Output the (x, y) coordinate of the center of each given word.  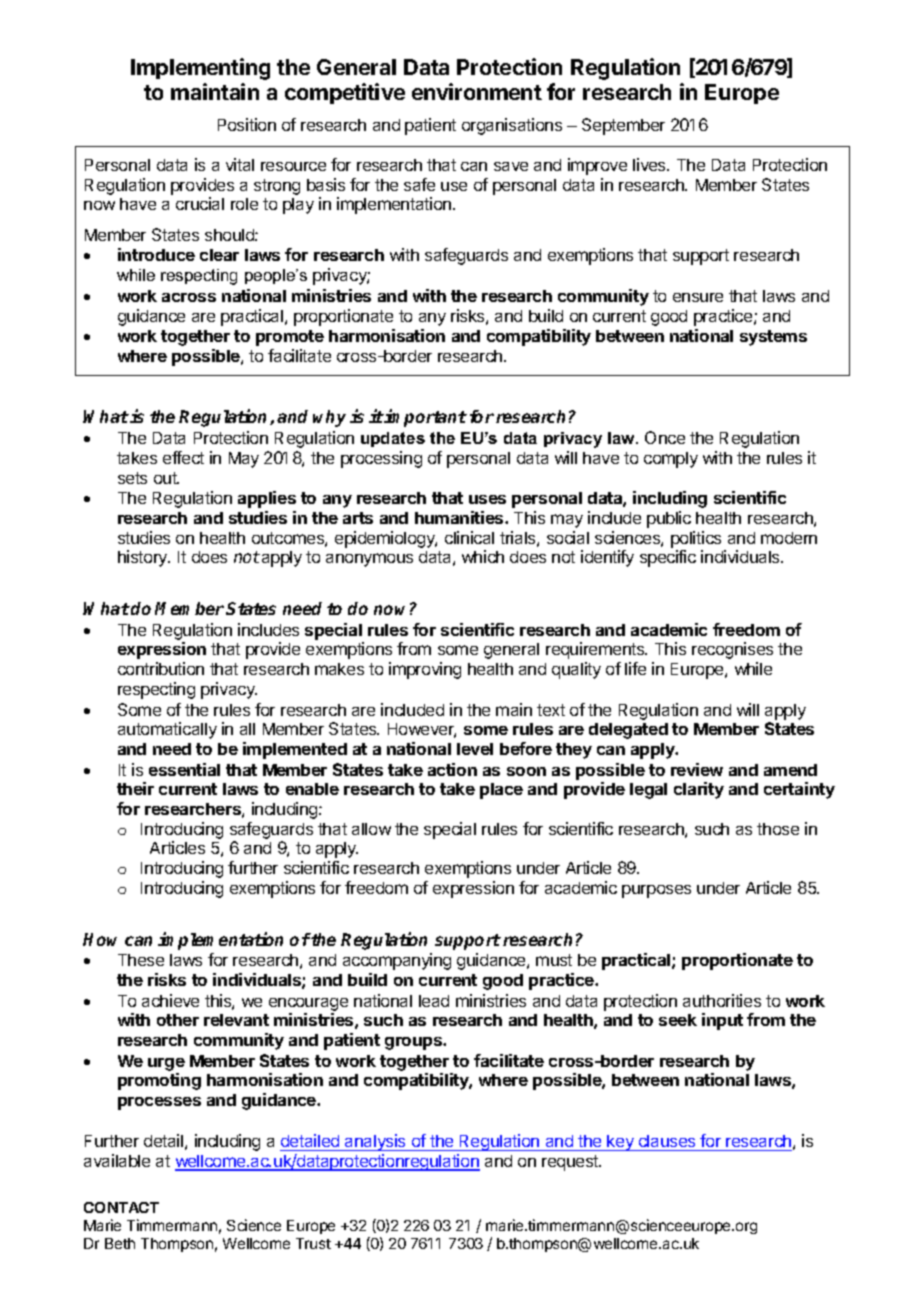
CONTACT (121, 1207)
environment (477, 91)
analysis (375, 1142)
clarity (699, 790)
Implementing (200, 69)
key (621, 1143)
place (501, 791)
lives (650, 164)
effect (183, 457)
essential (184, 769)
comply (671, 460)
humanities (460, 517)
